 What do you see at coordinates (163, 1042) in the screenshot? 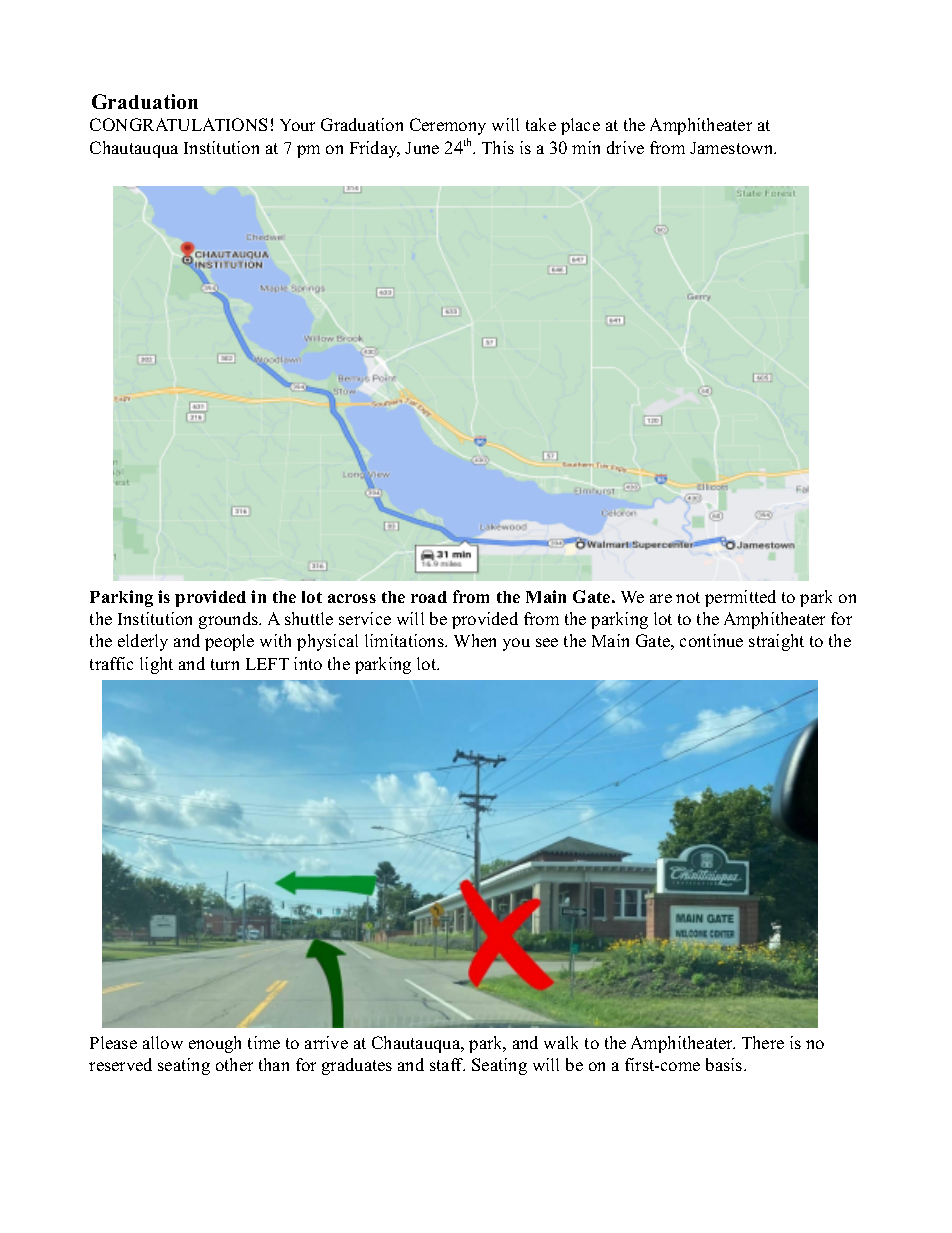
I see `allow` at bounding box center [163, 1042].
